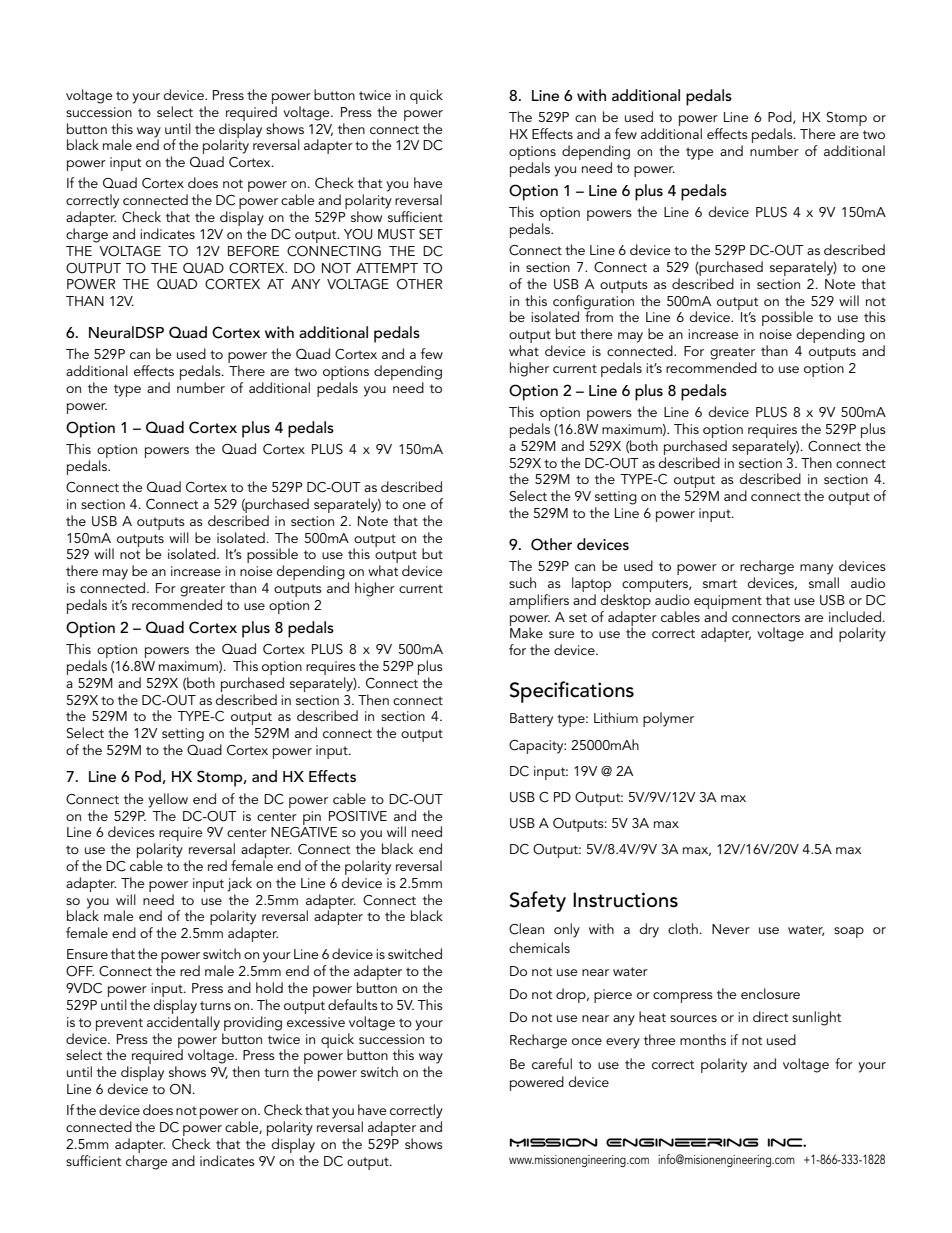  I want to click on MUST, so click(396, 234).
